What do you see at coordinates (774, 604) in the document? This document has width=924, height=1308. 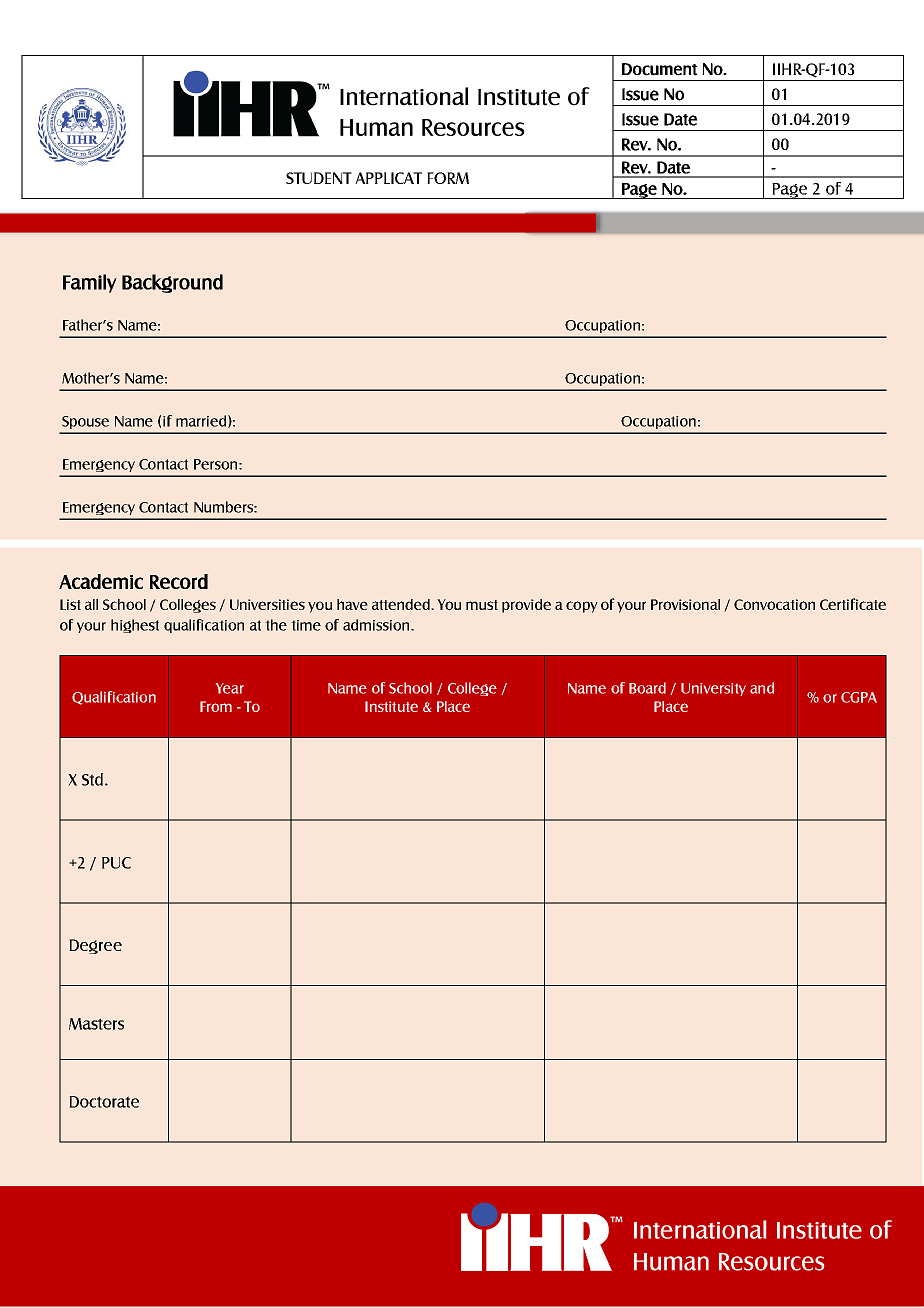 I see `Convocation` at bounding box center [774, 604].
